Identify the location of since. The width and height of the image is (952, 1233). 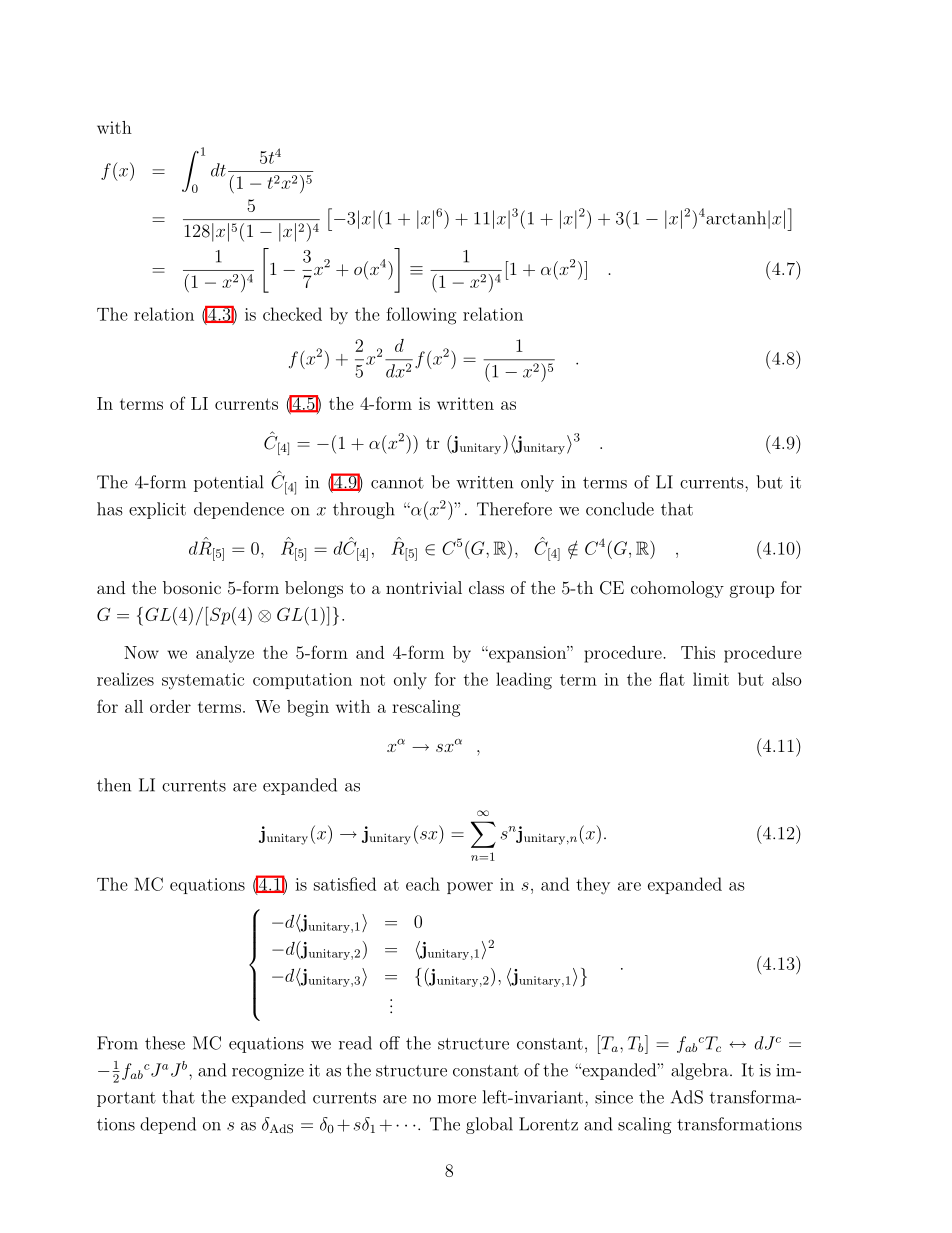
(614, 1097).
